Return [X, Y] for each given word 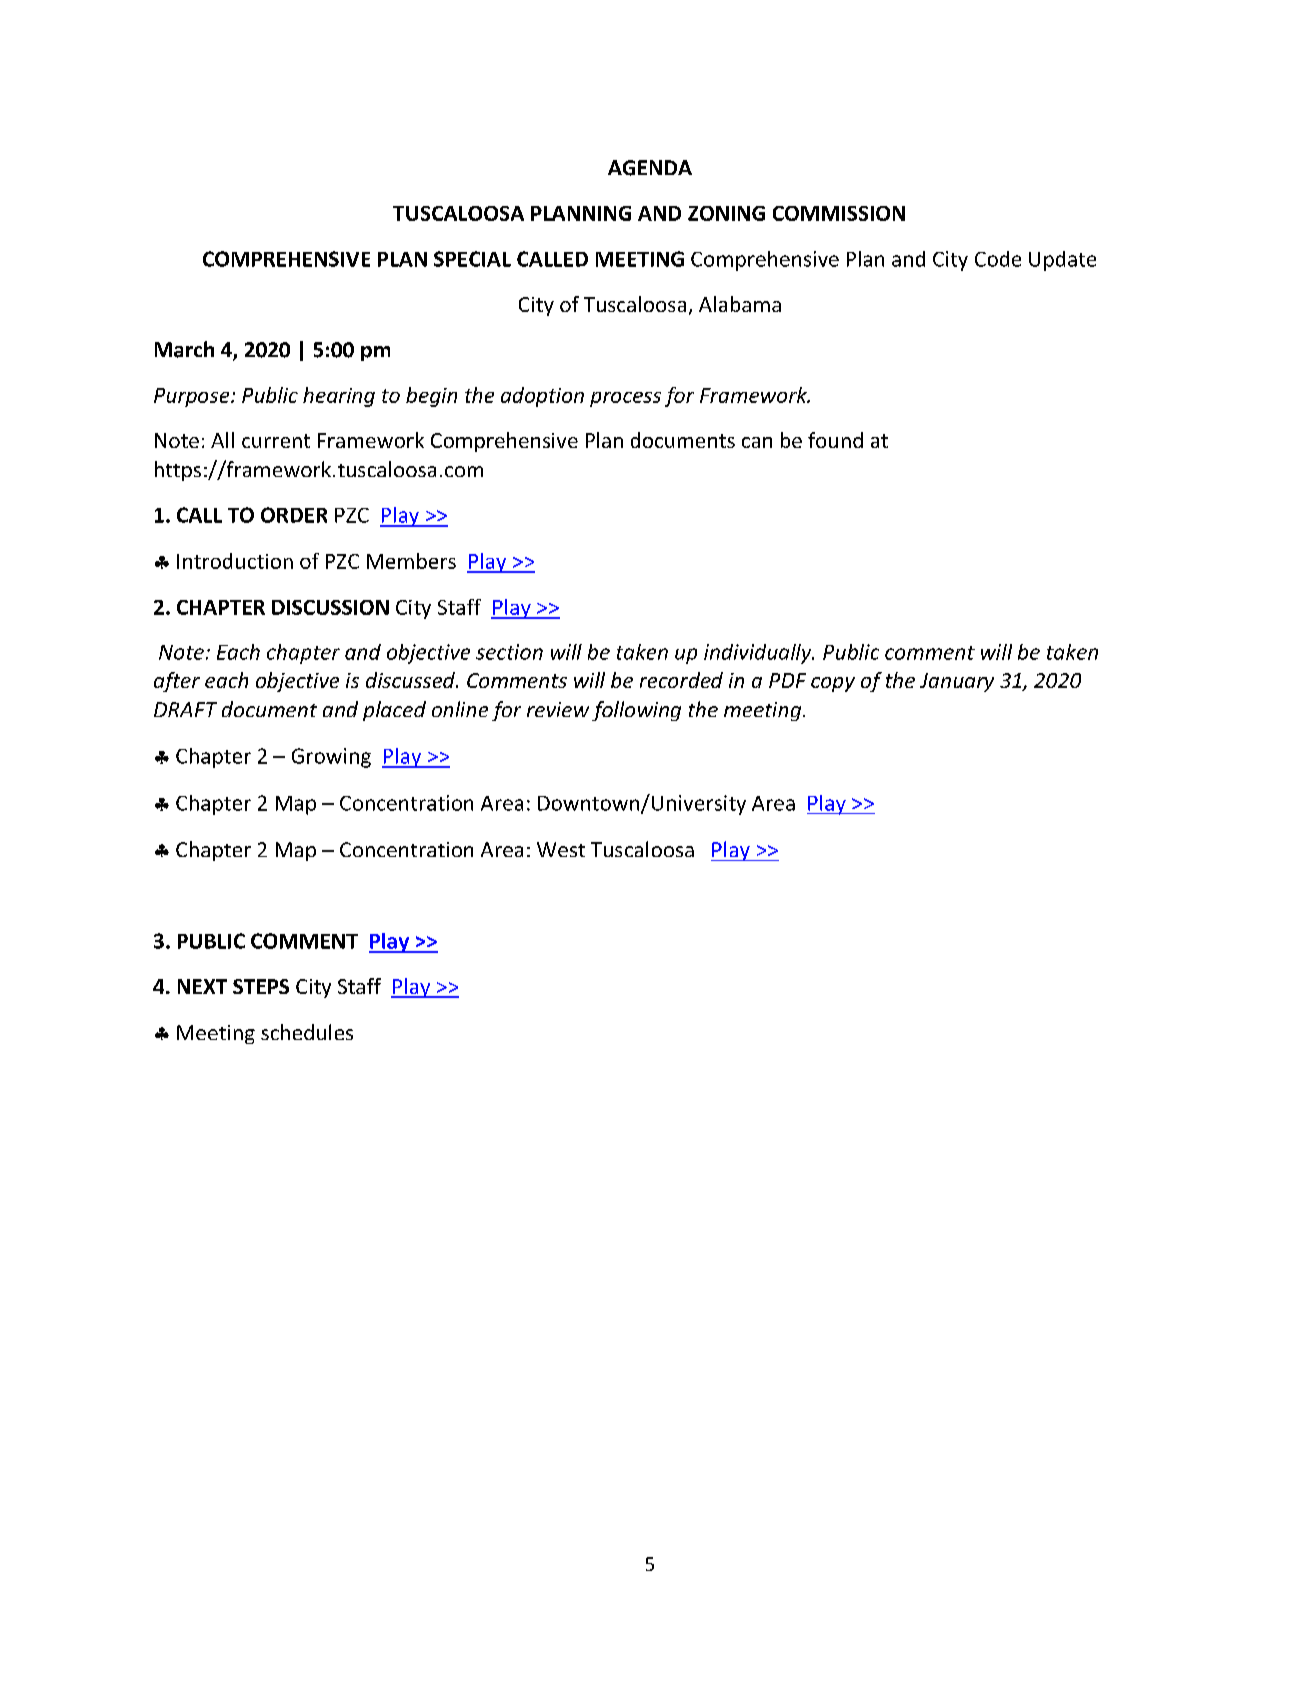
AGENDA [650, 168]
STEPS [261, 986]
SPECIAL [472, 259]
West [561, 849]
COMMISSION [839, 213]
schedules [307, 1032]
